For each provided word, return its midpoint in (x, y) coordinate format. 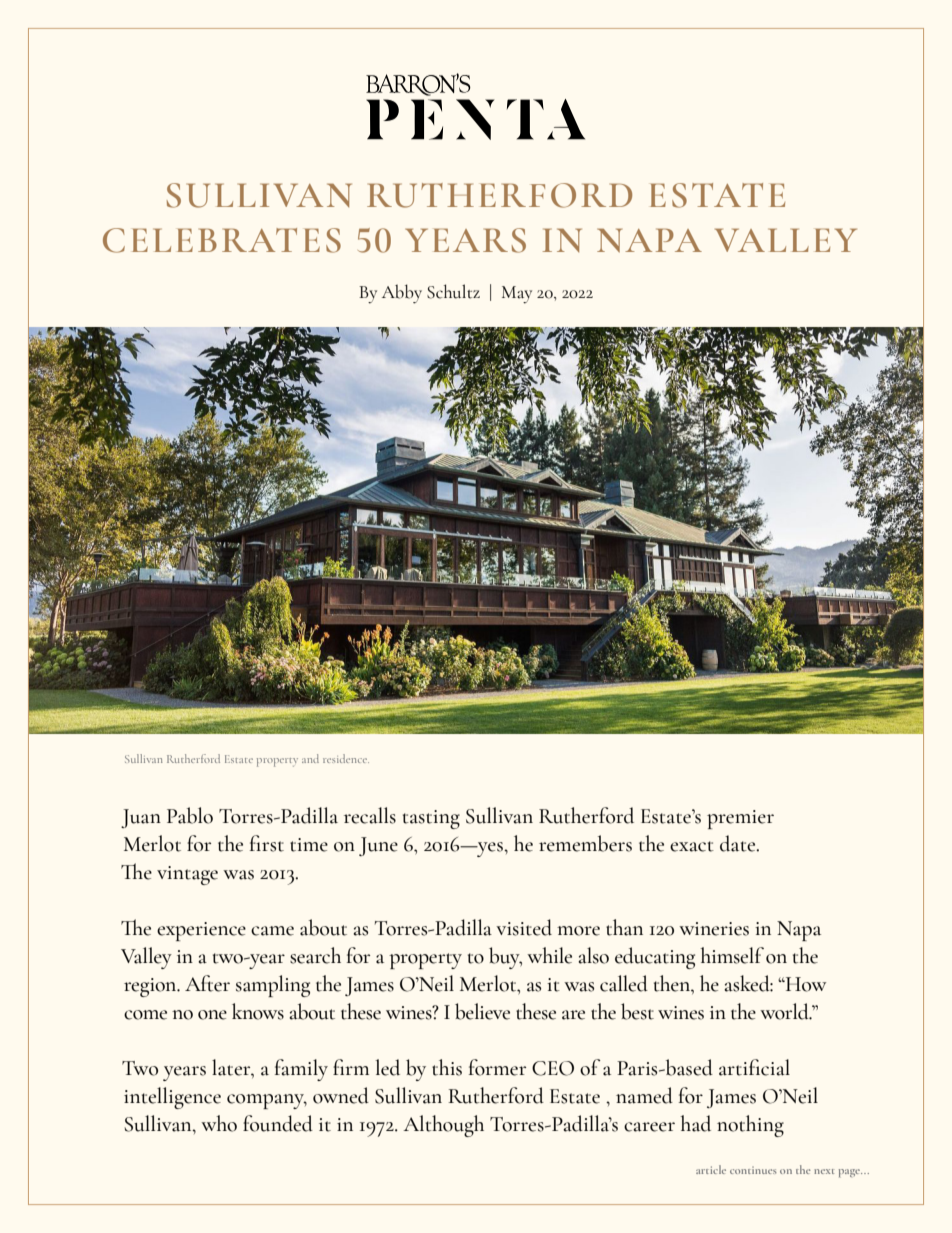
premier (740, 819)
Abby (402, 294)
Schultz (453, 291)
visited (524, 927)
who (219, 1123)
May (517, 295)
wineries (714, 929)
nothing (750, 1126)
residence (346, 758)
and (310, 758)
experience (201, 931)
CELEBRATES (222, 240)
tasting (431, 819)
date (739, 843)
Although (443, 1126)
